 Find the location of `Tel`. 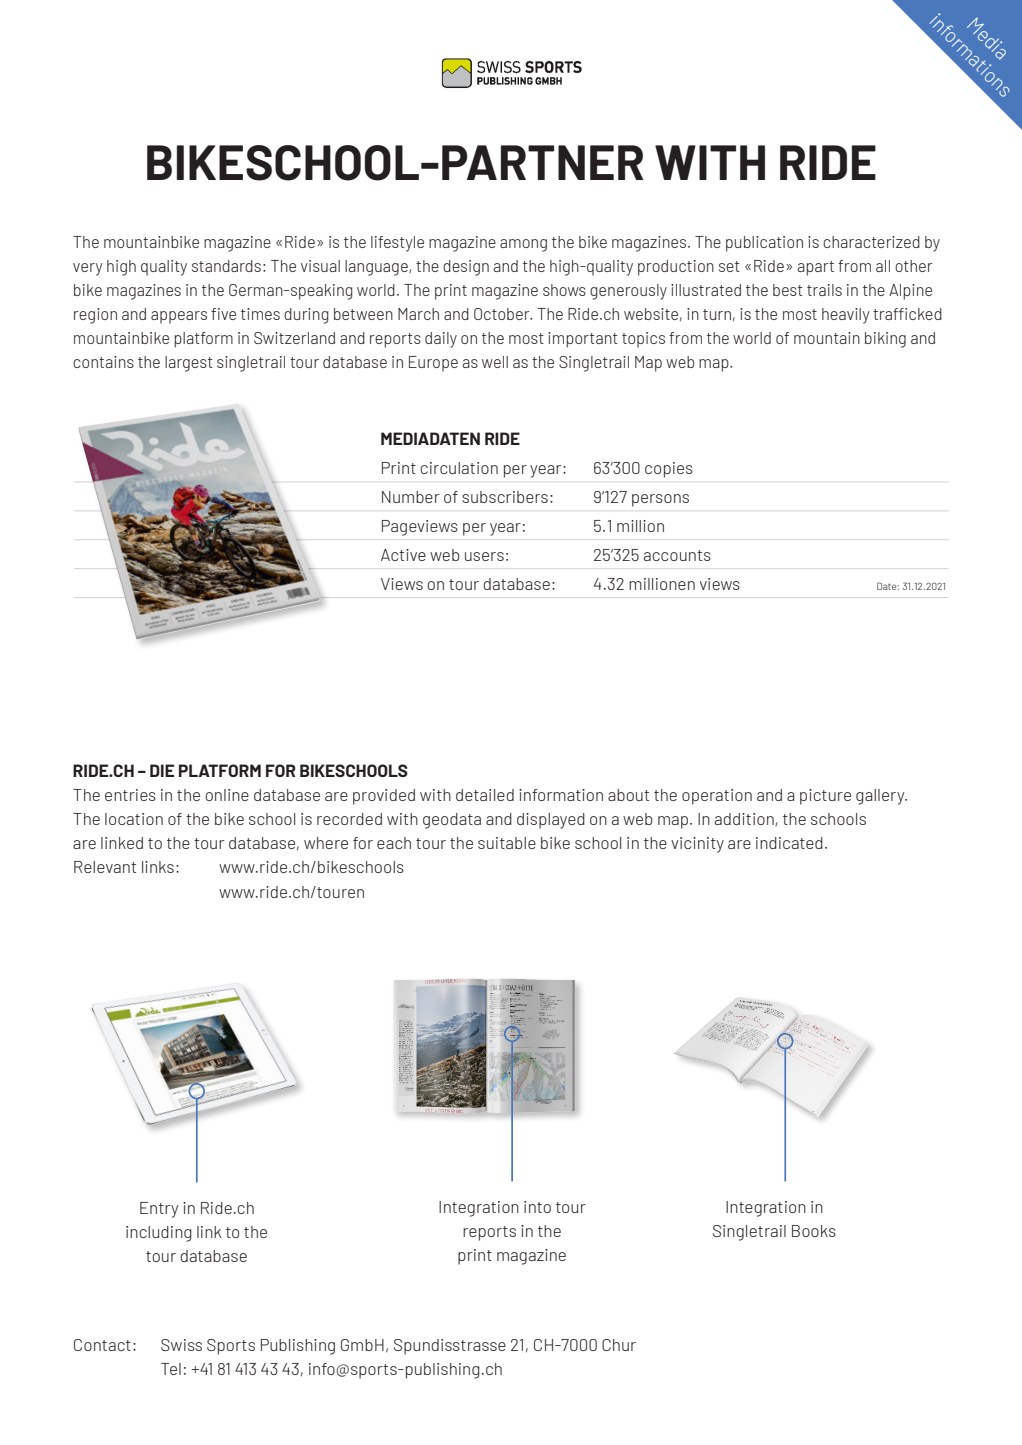

Tel is located at coordinates (171, 1369).
